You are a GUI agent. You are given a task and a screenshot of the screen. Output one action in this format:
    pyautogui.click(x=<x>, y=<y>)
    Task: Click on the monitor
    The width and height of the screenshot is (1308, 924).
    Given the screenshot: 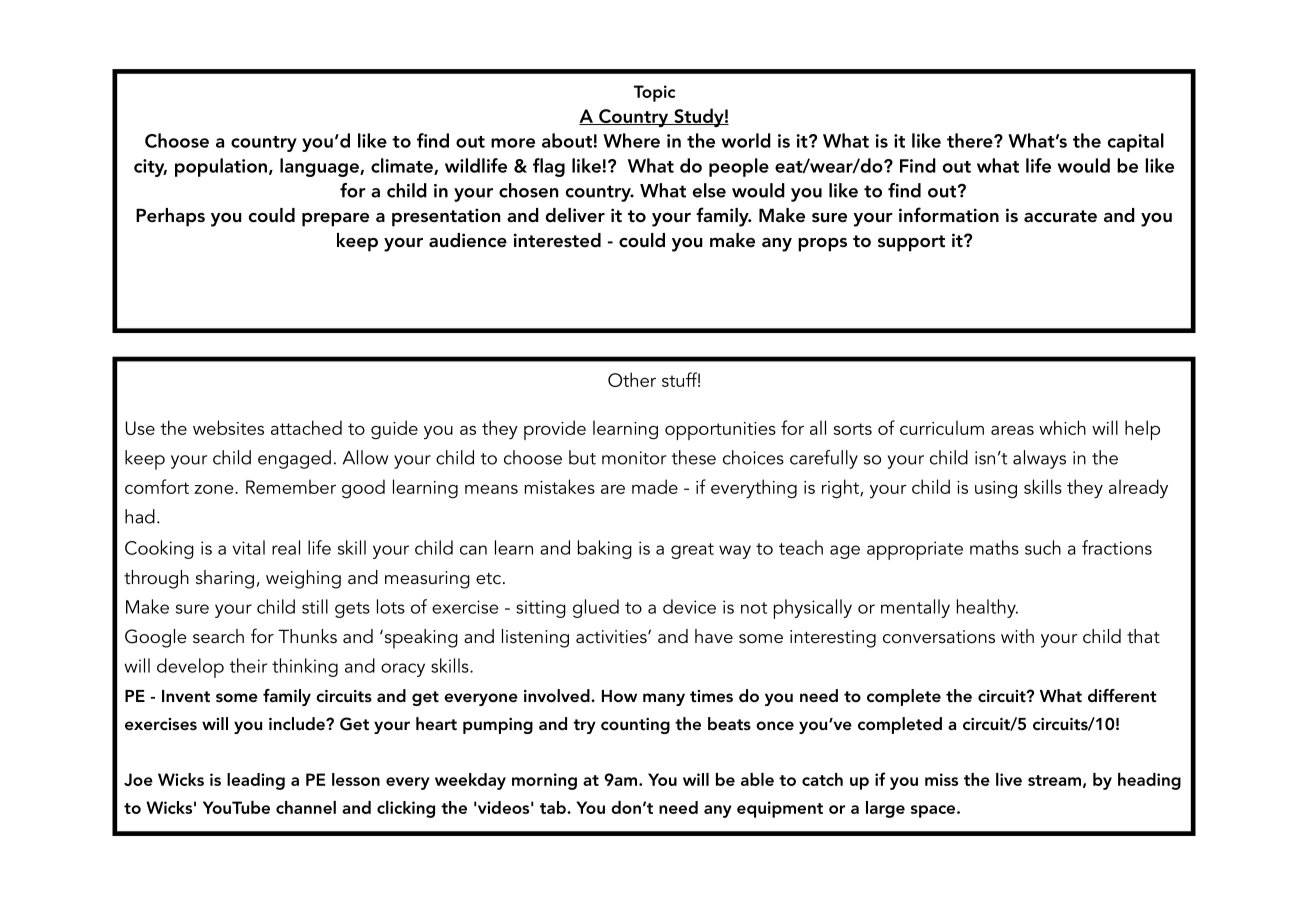 What is the action you would take?
    pyautogui.click(x=634, y=458)
